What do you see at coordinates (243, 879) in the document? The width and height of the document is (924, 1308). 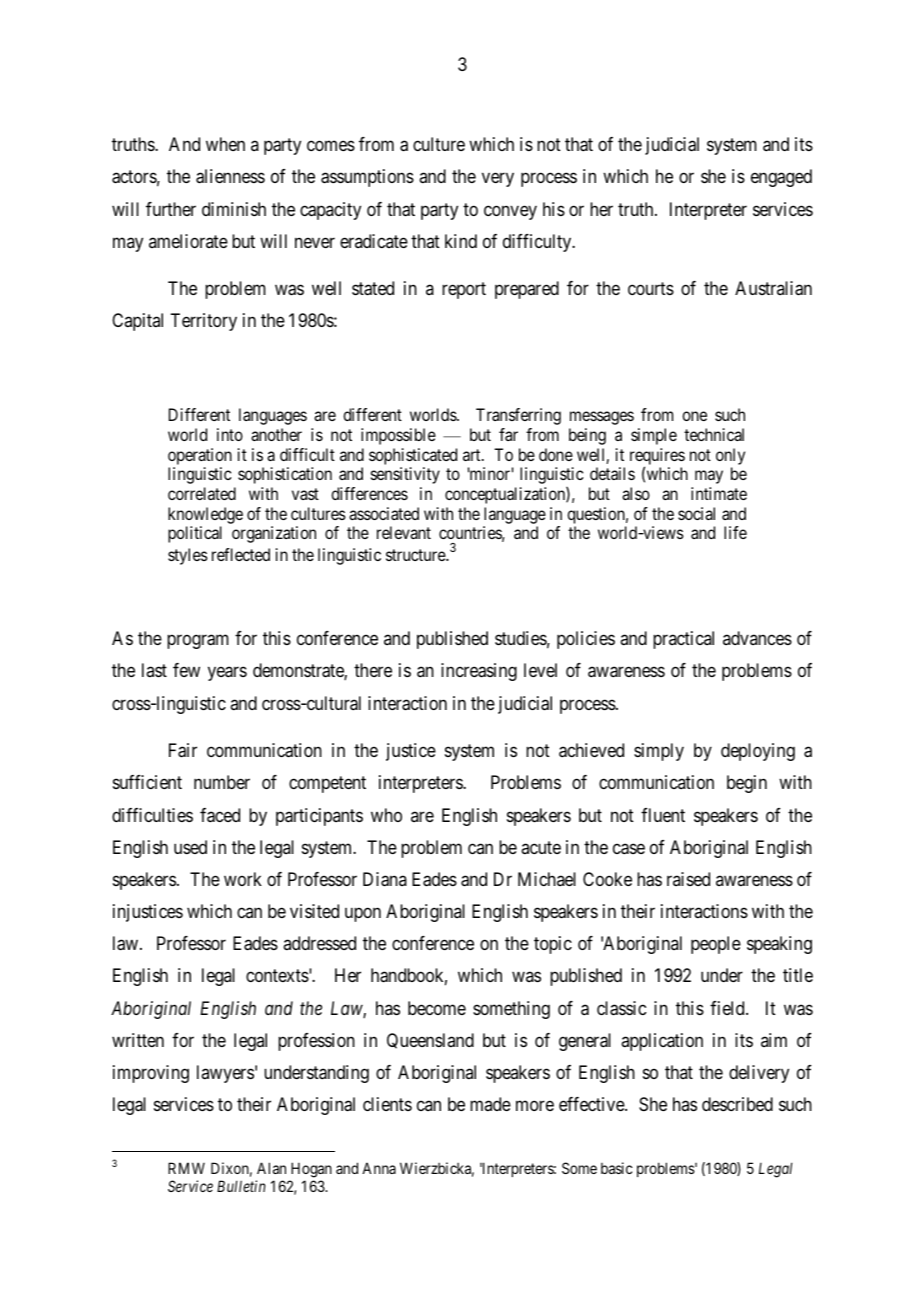 I see `work` at bounding box center [243, 879].
